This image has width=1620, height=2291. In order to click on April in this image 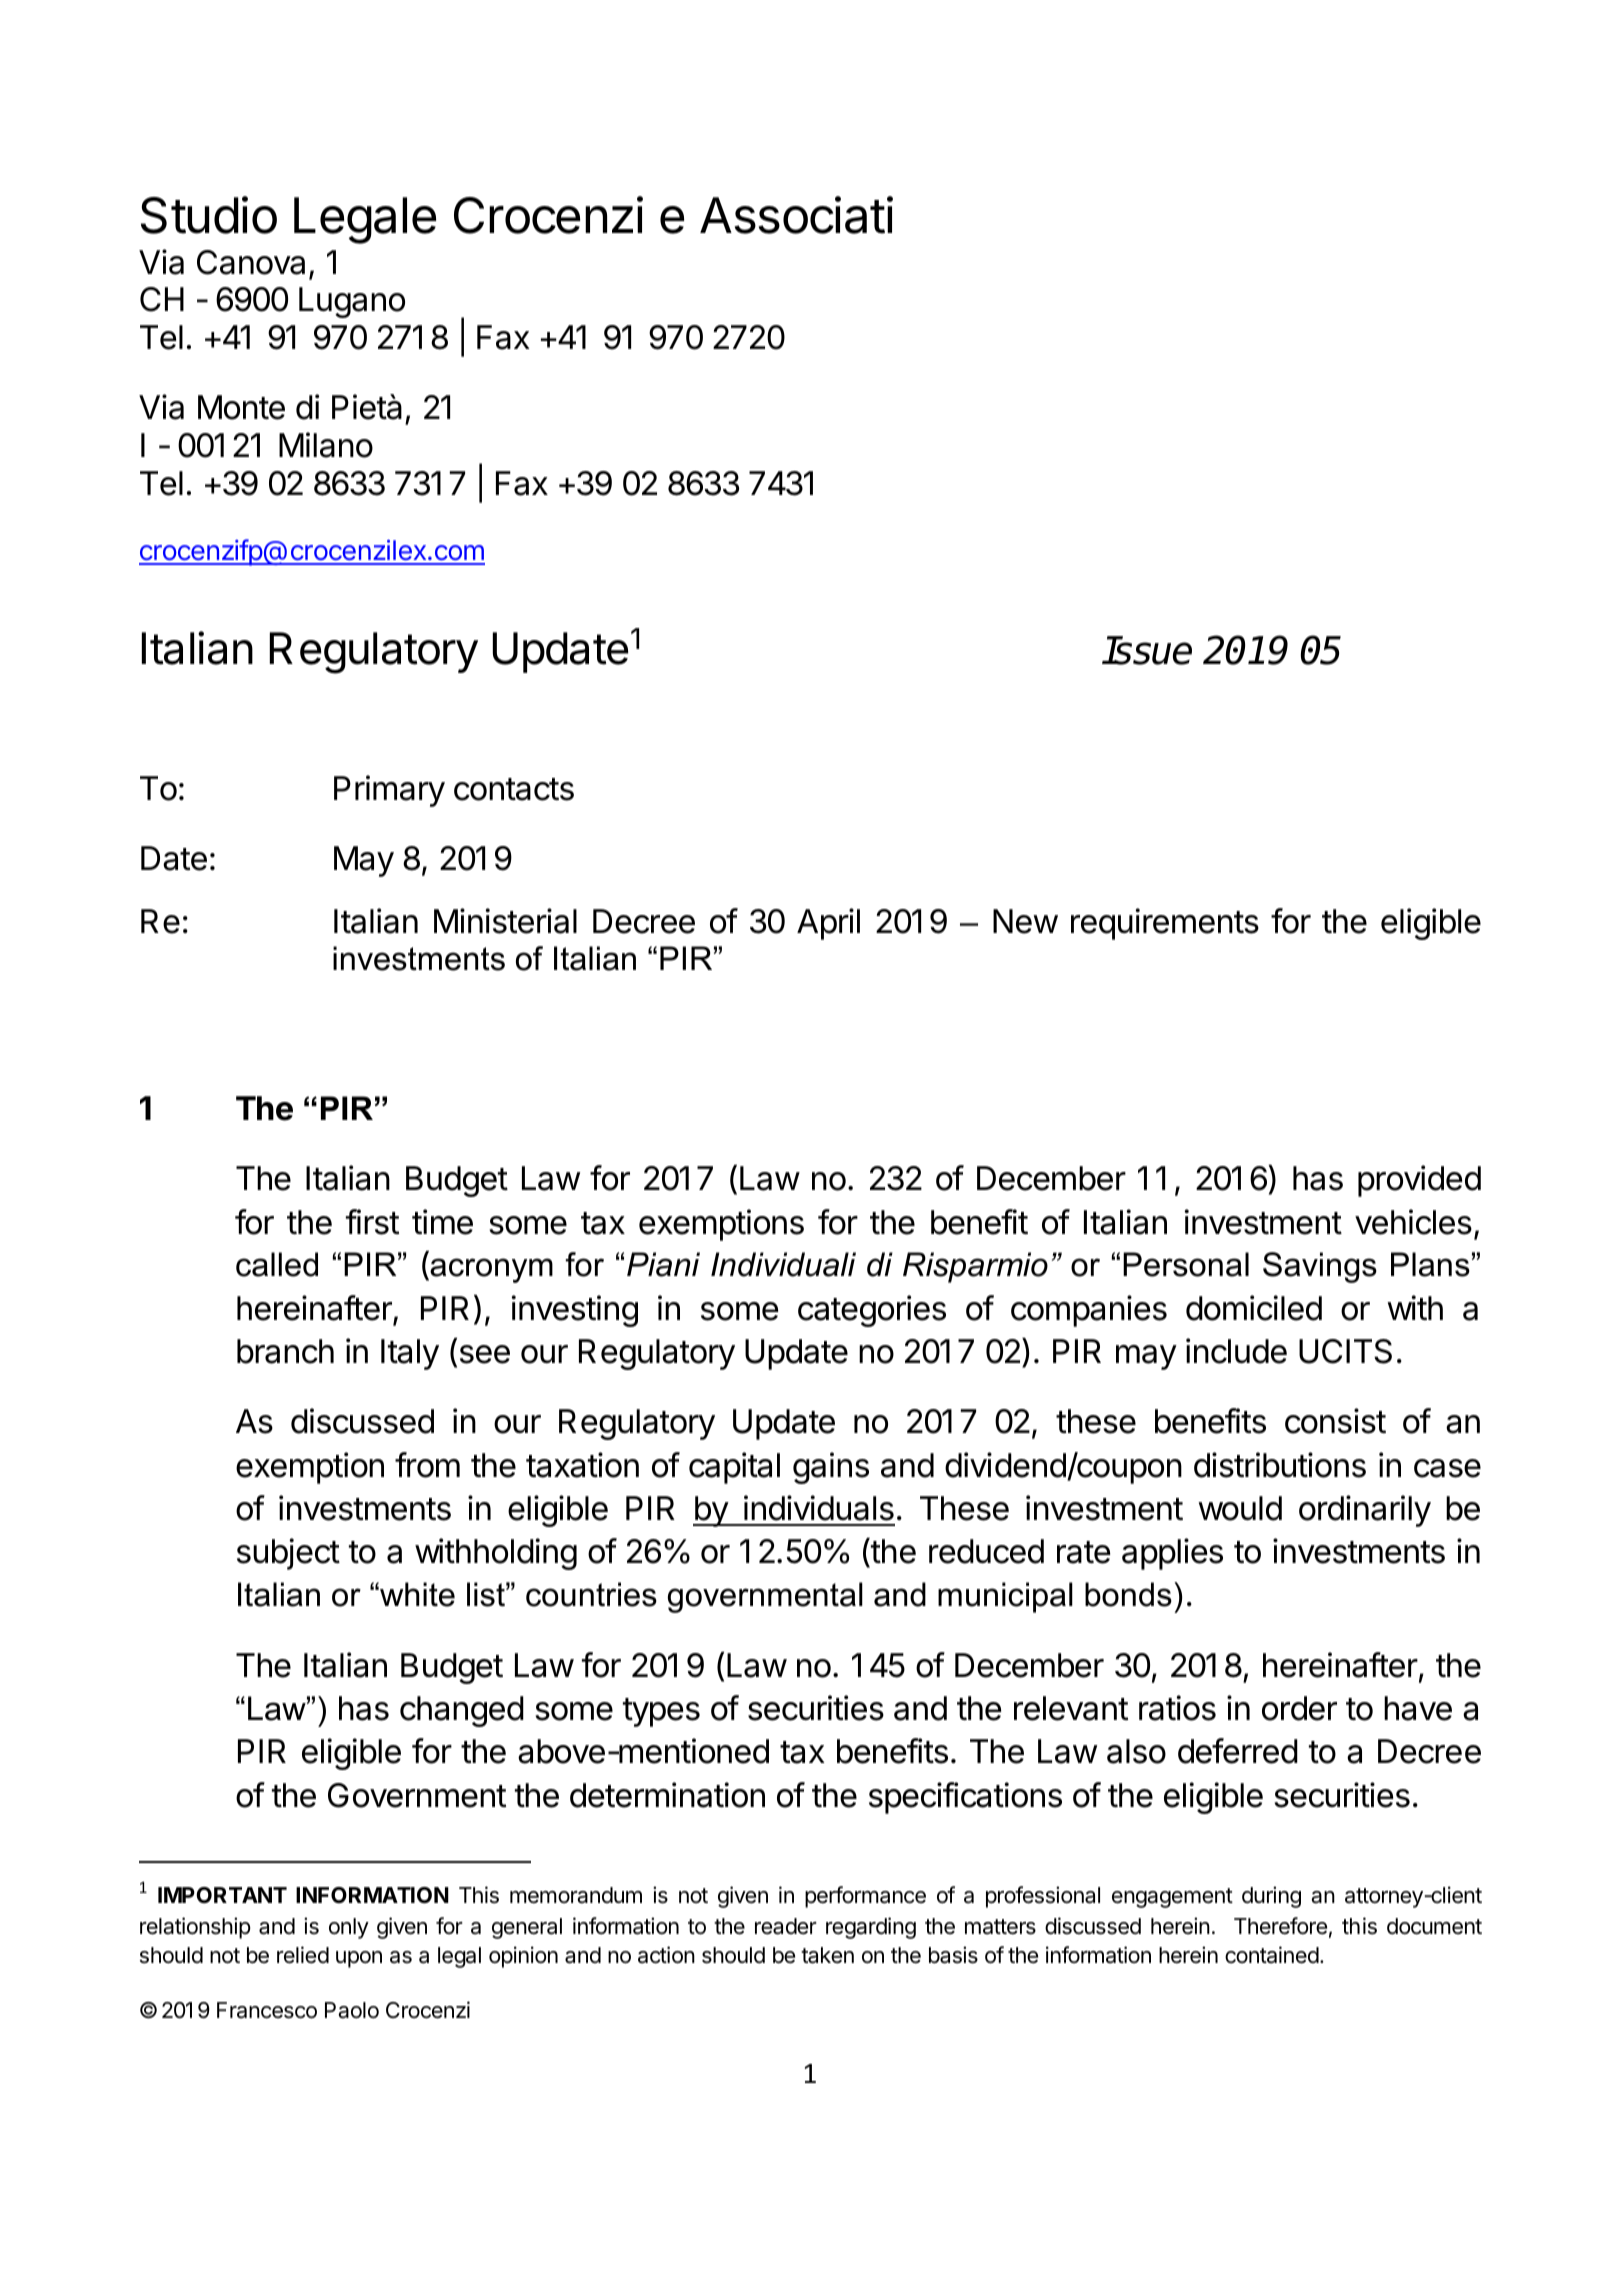, I will do `click(828, 924)`.
